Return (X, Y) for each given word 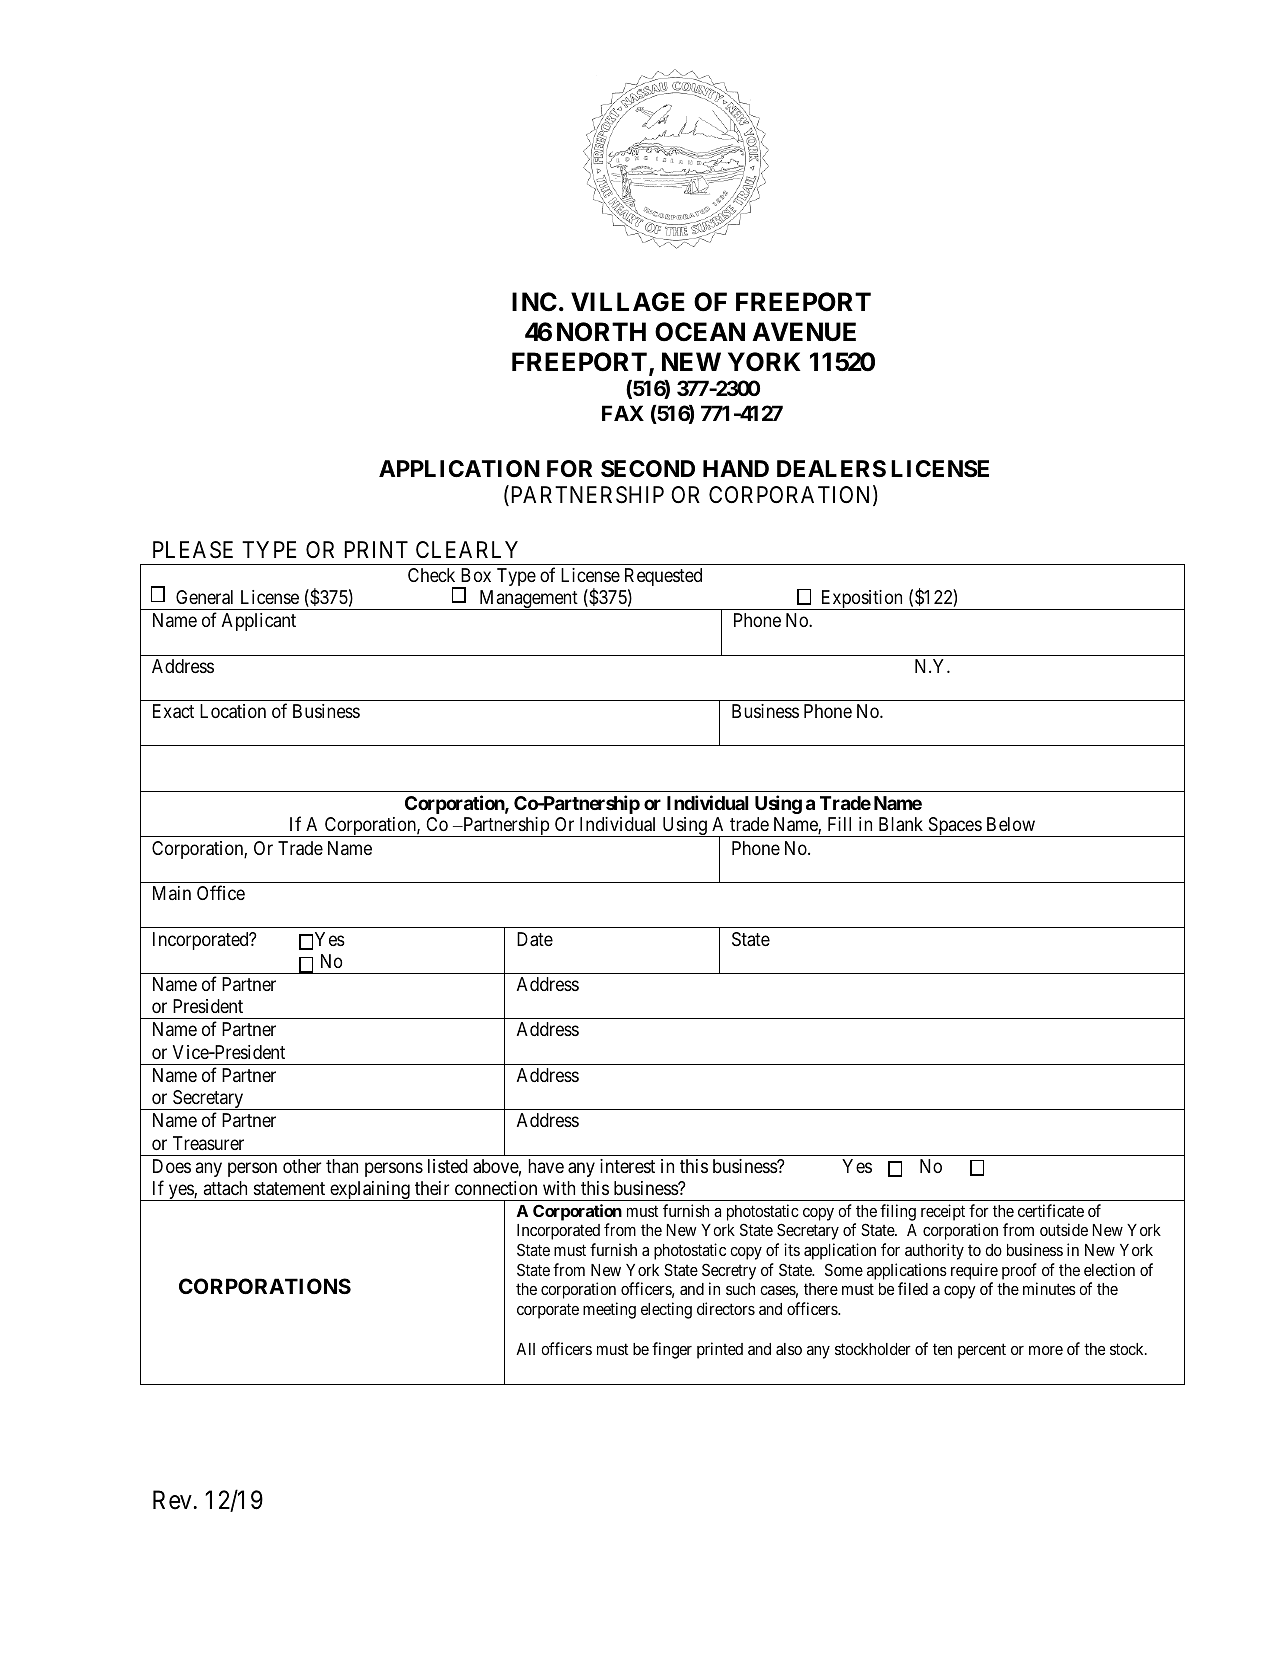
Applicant (259, 622)
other (302, 1166)
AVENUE (804, 332)
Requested (663, 577)
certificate (1051, 1210)
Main (172, 893)
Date (535, 939)
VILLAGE (628, 302)
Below (1011, 824)
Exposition (861, 600)
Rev (172, 1500)
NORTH (601, 332)
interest (627, 1166)
